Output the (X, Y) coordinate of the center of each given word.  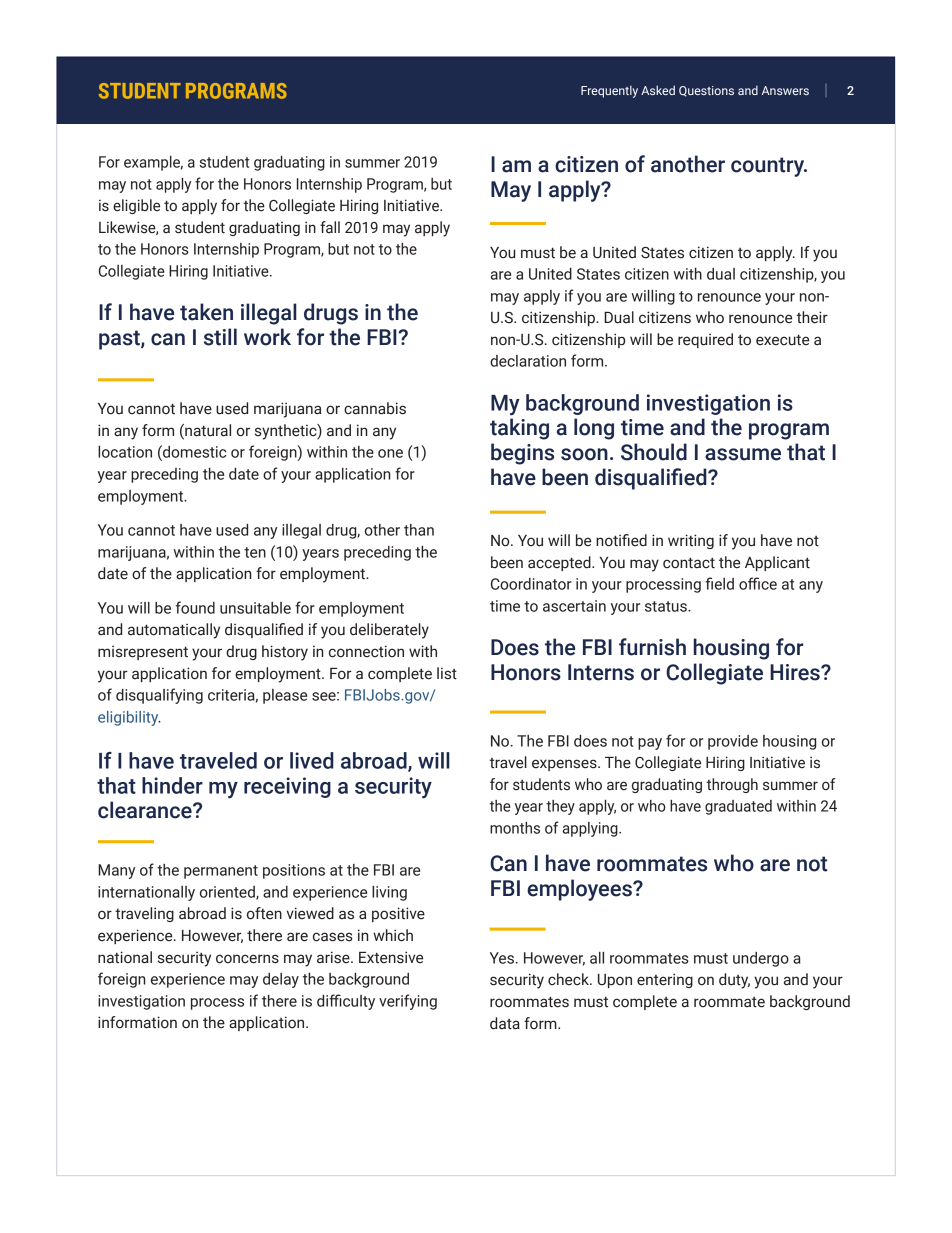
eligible (136, 206)
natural (207, 431)
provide (733, 742)
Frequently (609, 91)
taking (519, 429)
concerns (247, 959)
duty (734, 981)
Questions (706, 91)
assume (743, 454)
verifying (408, 1002)
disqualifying (159, 696)
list (447, 673)
